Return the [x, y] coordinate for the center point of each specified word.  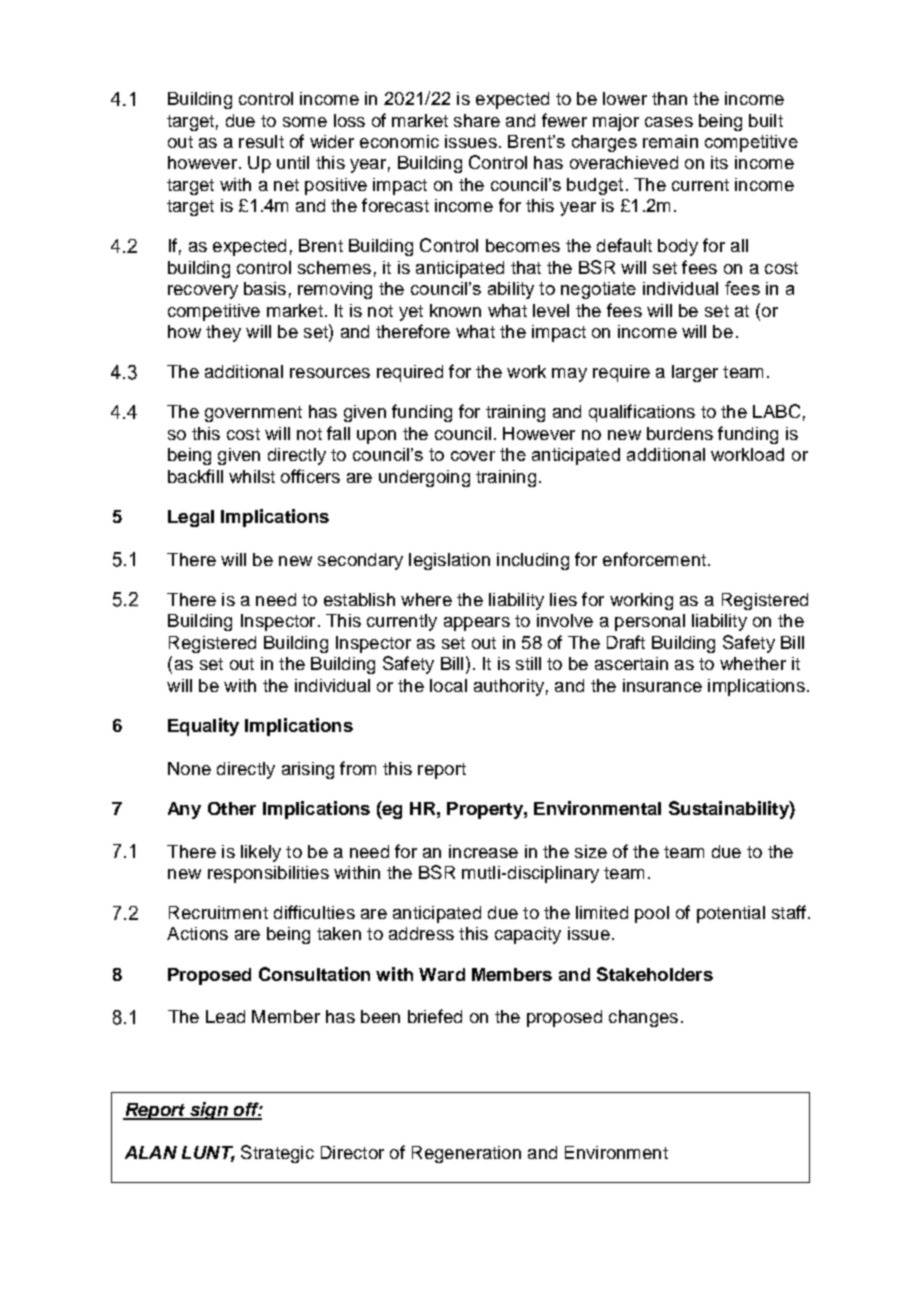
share [477, 120]
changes [643, 1018]
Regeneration [466, 1154]
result [261, 141]
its [719, 162]
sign [208, 1111]
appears [477, 624]
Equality [203, 727]
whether [753, 663]
